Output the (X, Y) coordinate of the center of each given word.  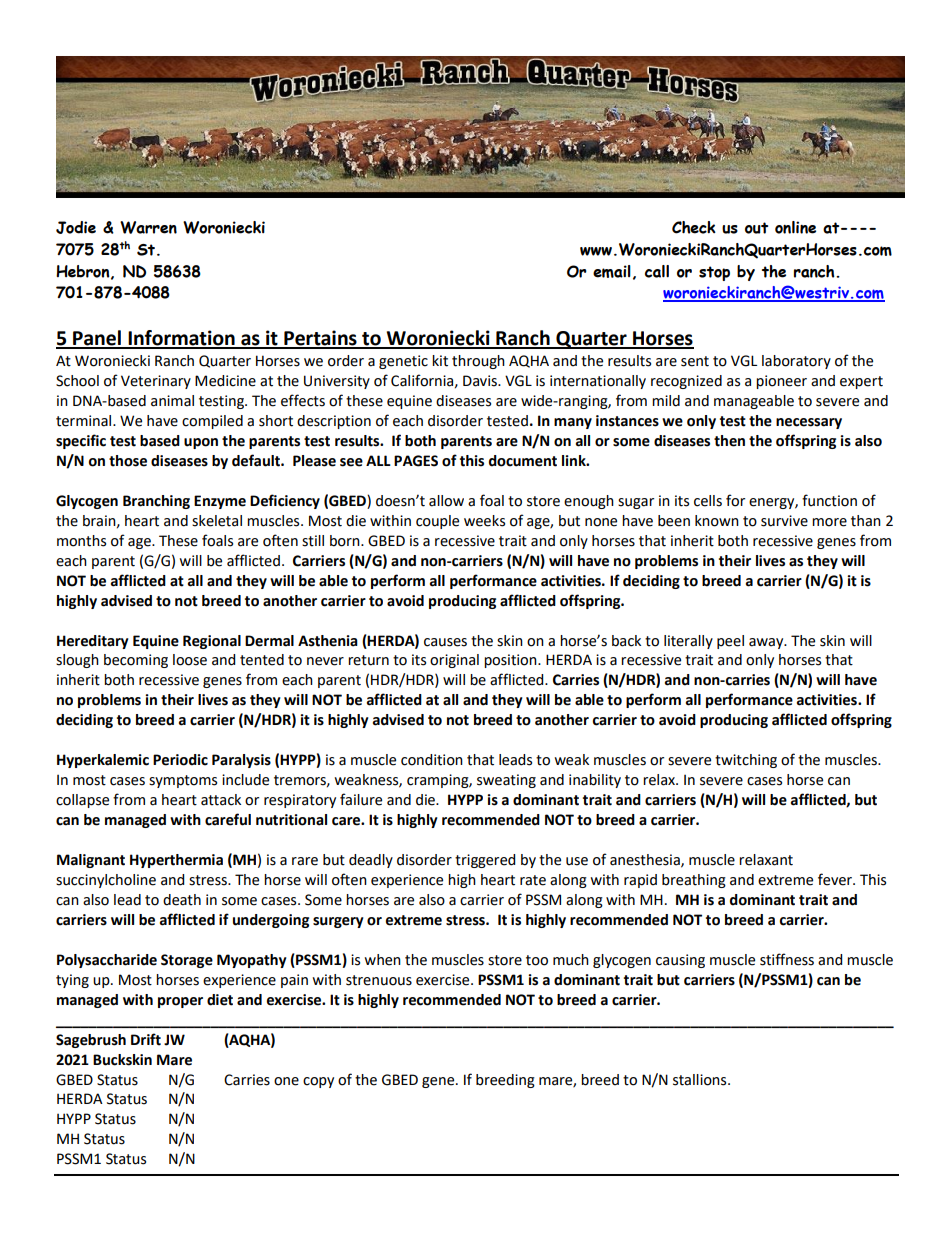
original (454, 661)
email (612, 271)
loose (190, 660)
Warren (148, 227)
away (767, 643)
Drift (146, 1039)
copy (318, 1082)
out (756, 228)
